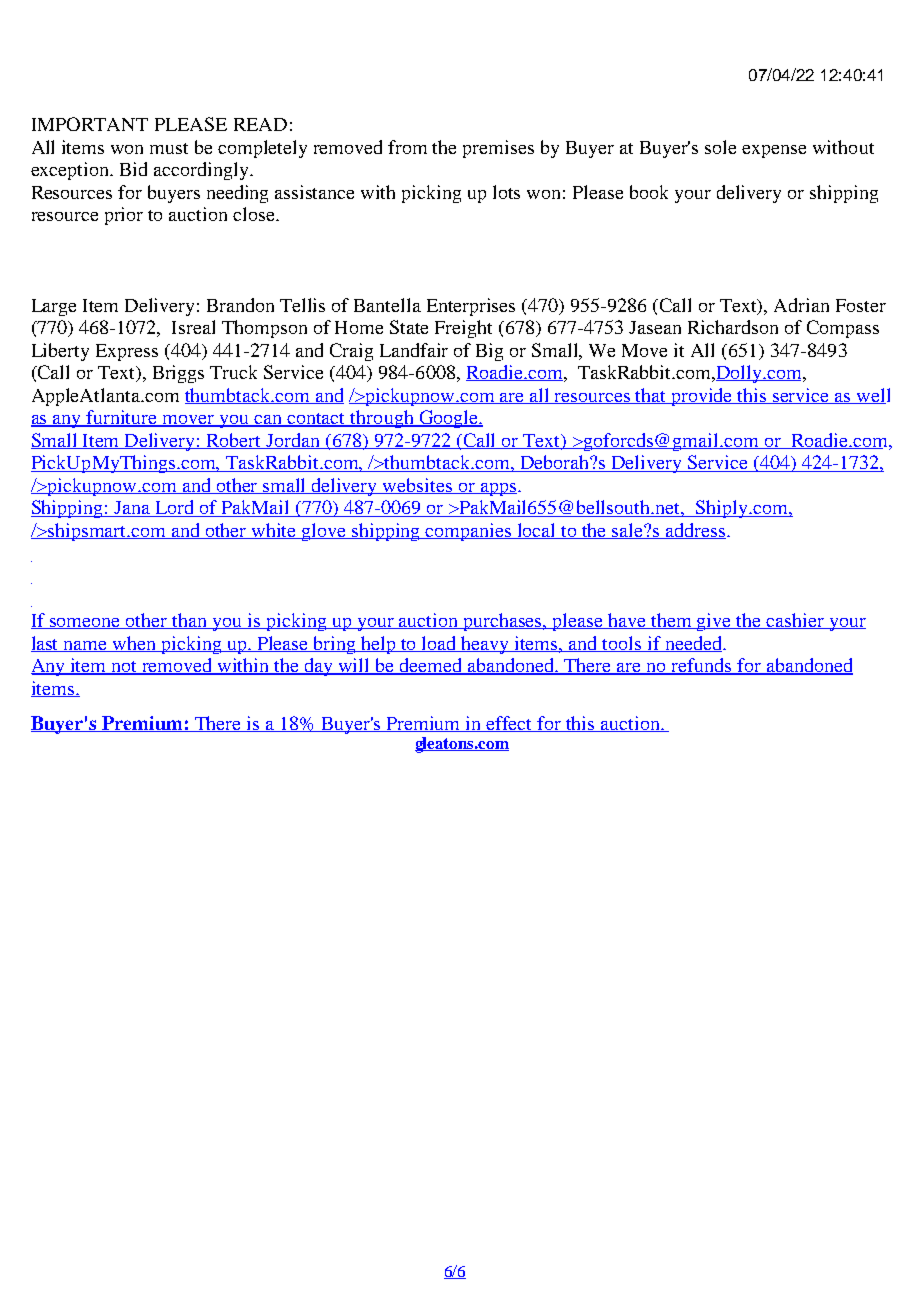 The width and height of the screenshot is (924, 1308). I want to click on furniture, so click(122, 418).
